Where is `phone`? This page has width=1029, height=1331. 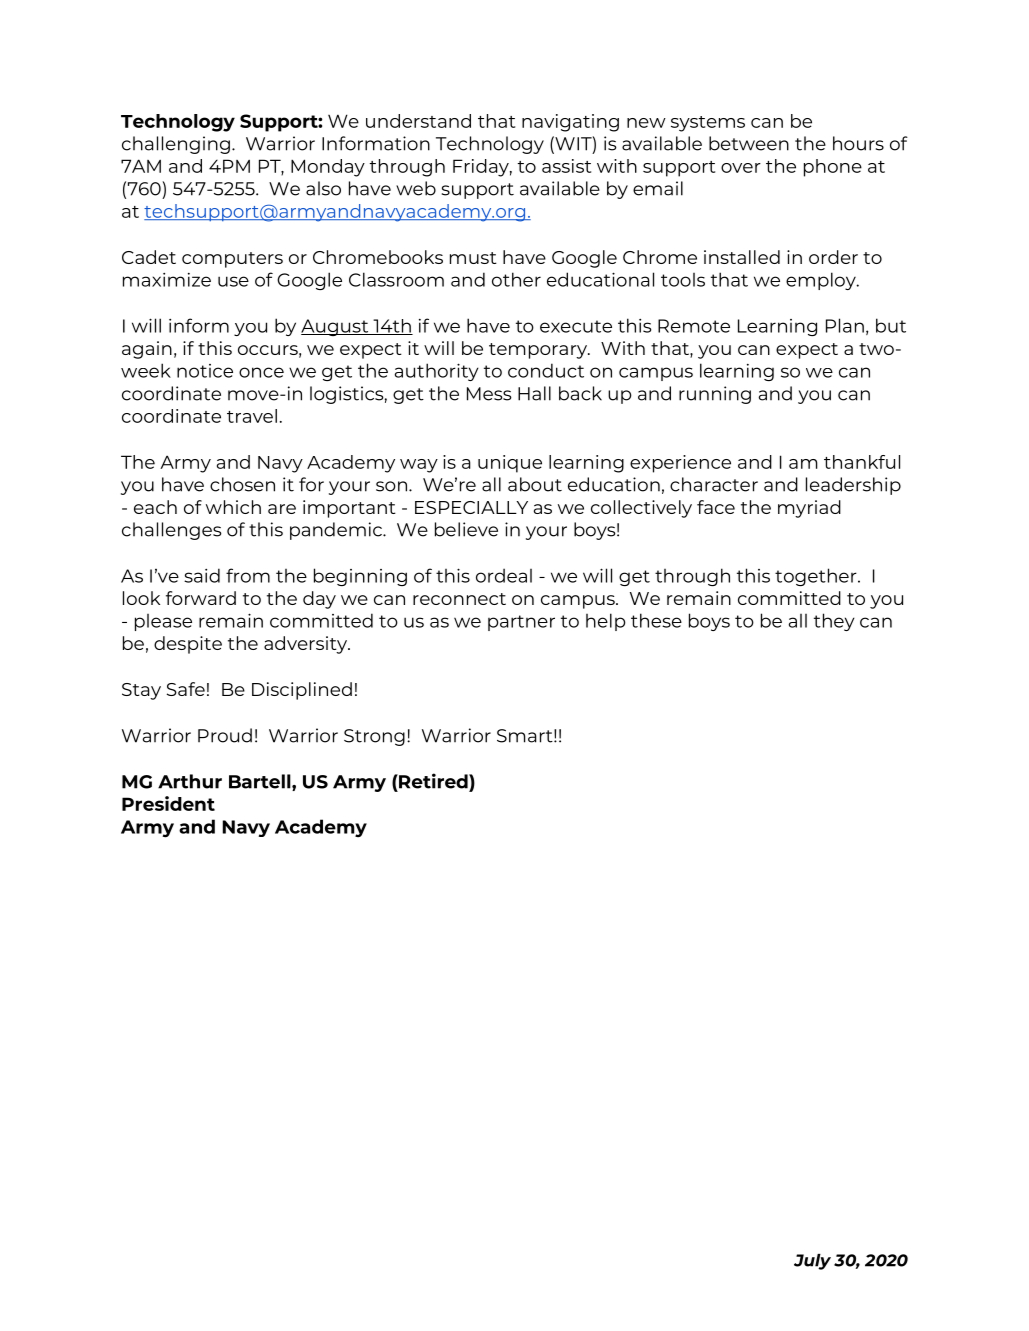
phone is located at coordinates (833, 168).
